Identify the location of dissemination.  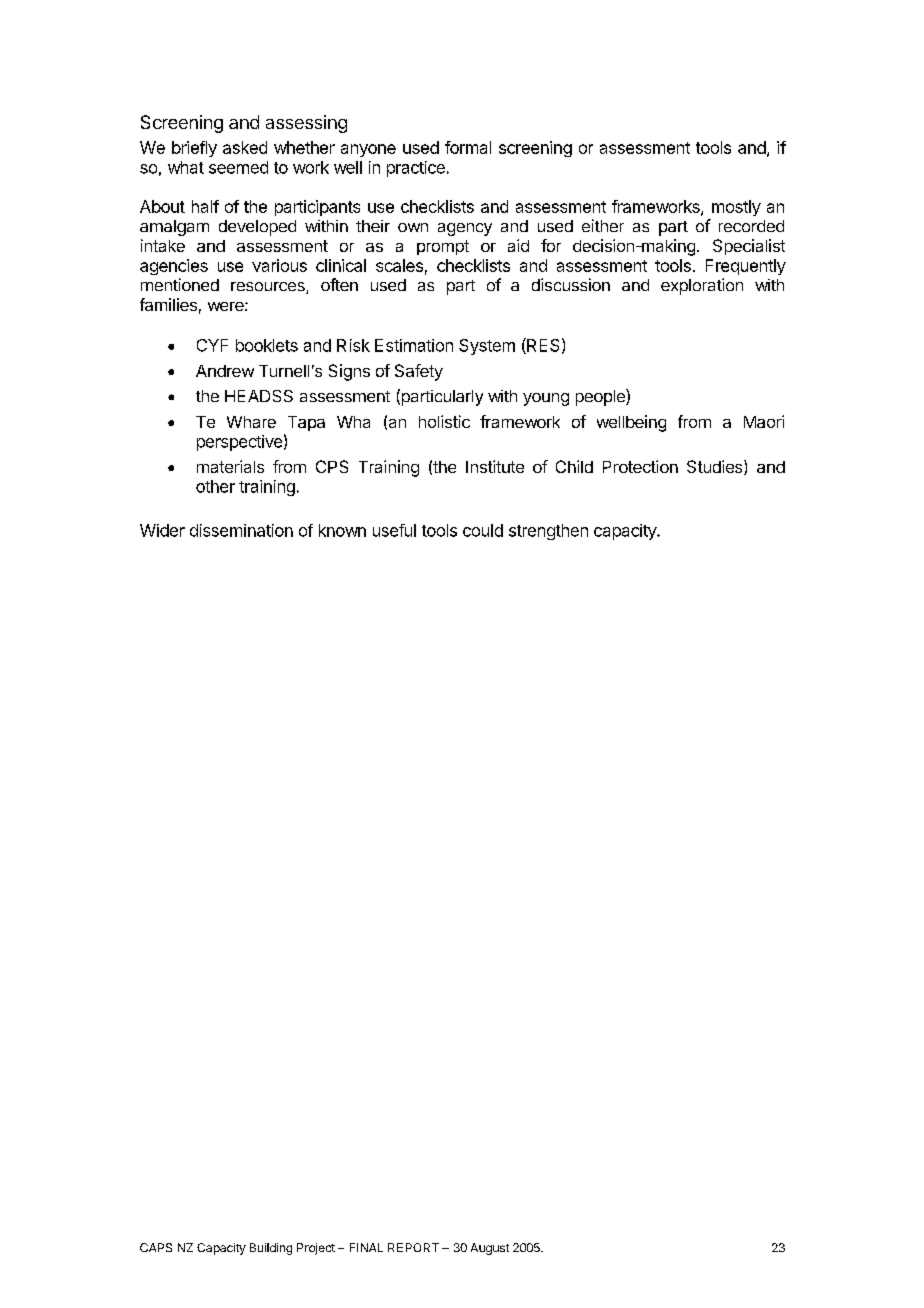
(241, 530).
